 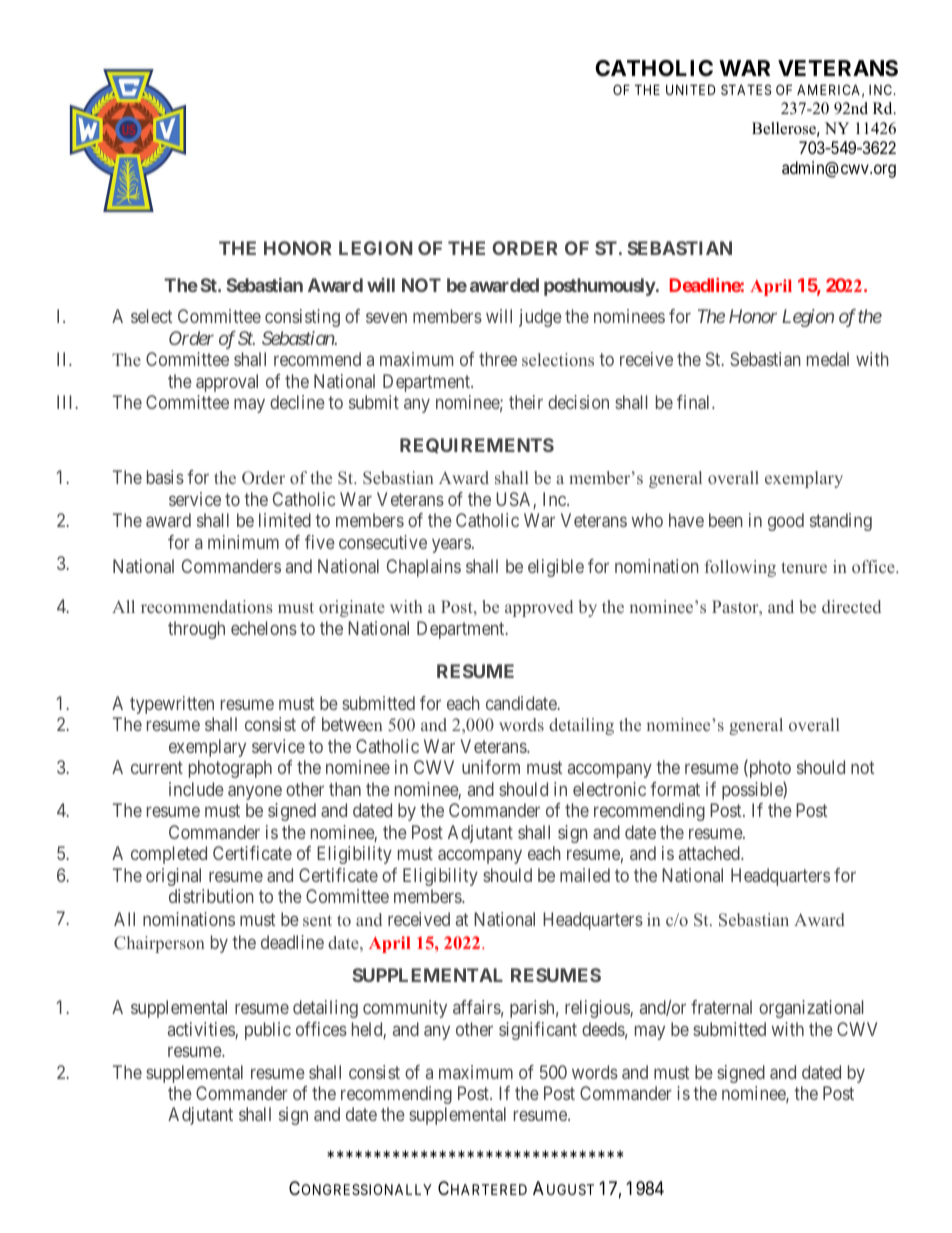 What do you see at coordinates (451, 545) in the screenshot?
I see `years` at bounding box center [451, 545].
